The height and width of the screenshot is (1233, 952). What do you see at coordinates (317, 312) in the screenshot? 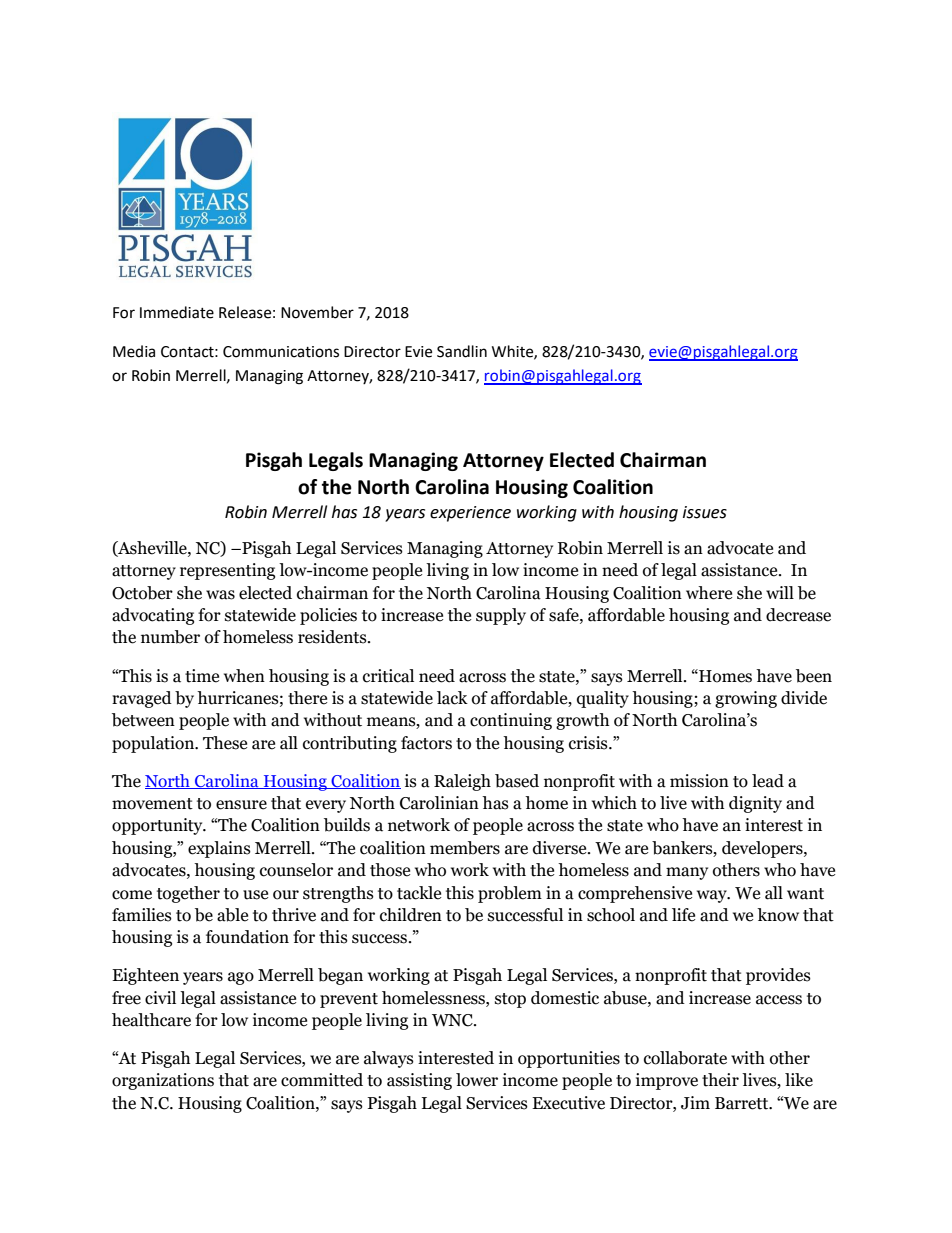
I see `November` at bounding box center [317, 312].
